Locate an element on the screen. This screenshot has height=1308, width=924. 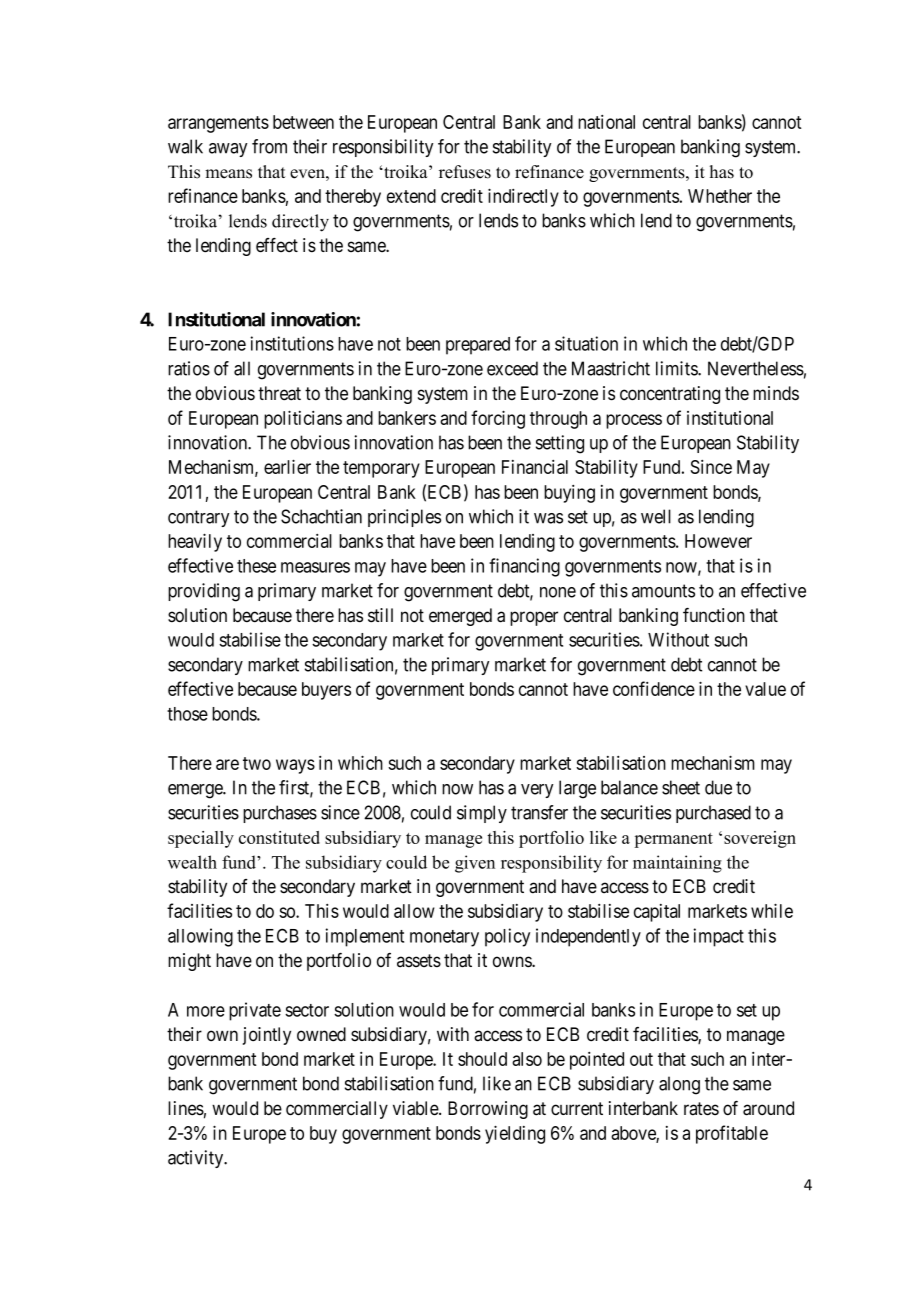
rates is located at coordinates (701, 1109).
